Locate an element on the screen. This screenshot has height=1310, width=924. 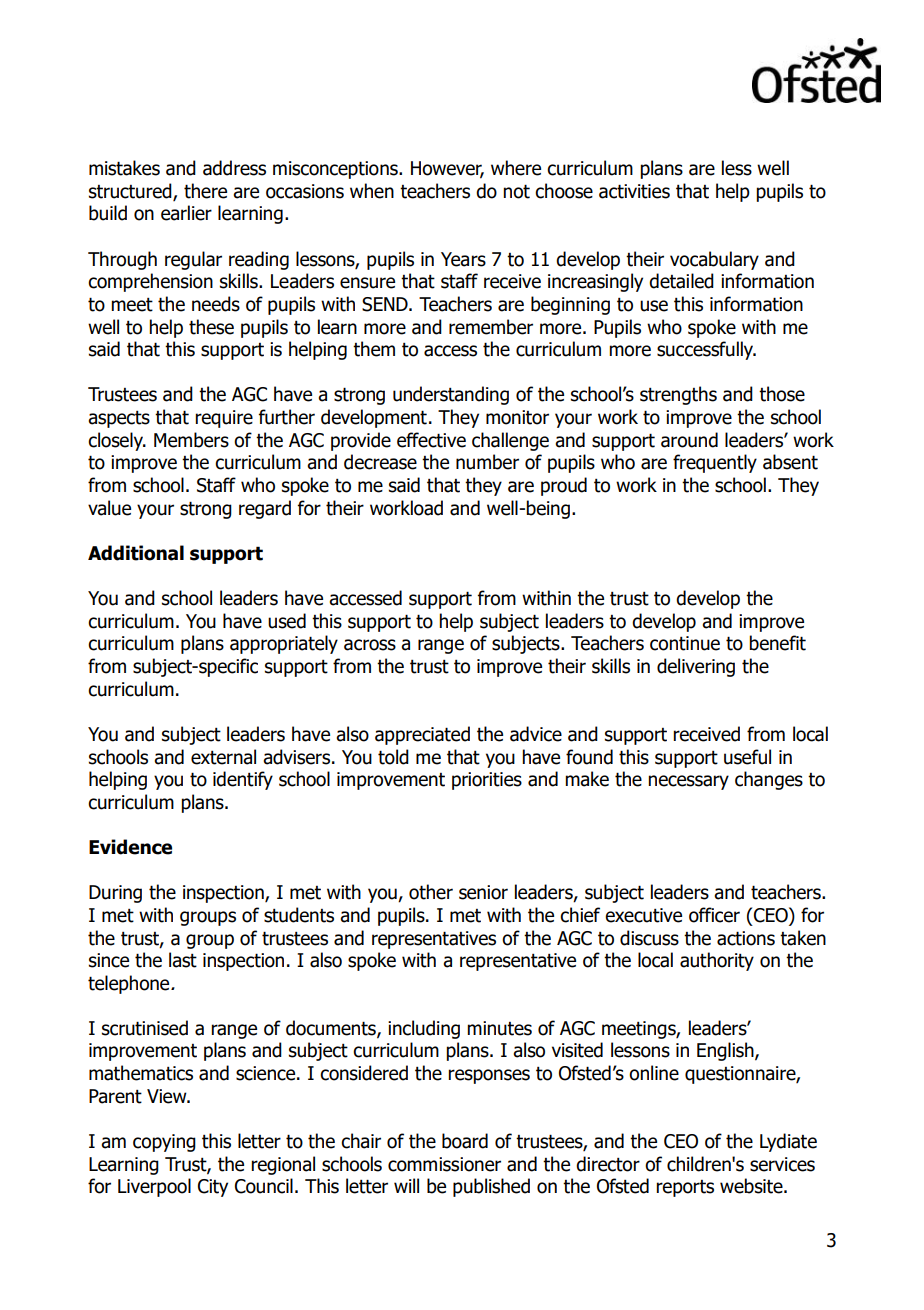
However is located at coordinates (447, 169).
